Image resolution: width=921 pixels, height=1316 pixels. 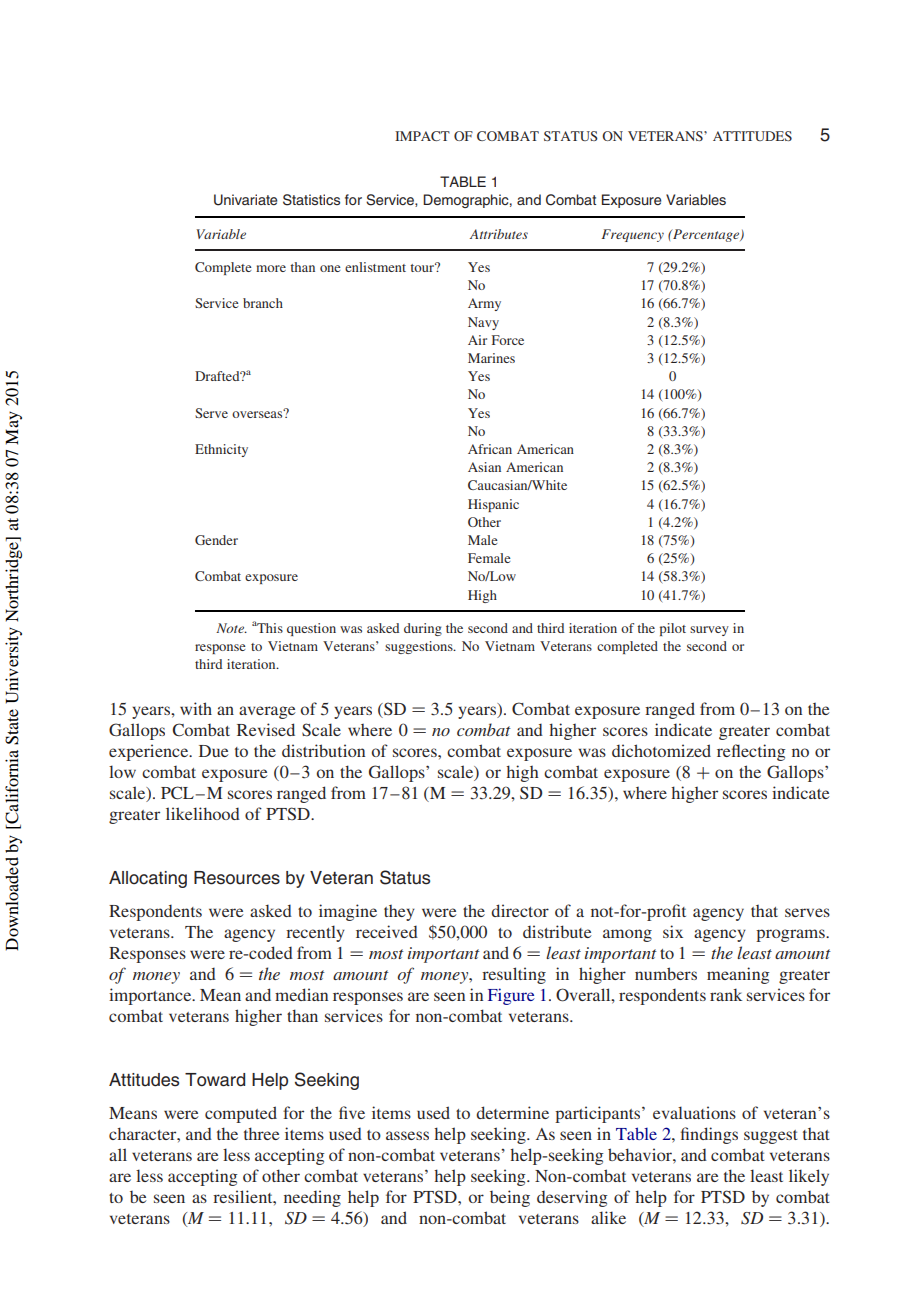 What do you see at coordinates (422, 136) in the screenshot?
I see `IMPACT` at bounding box center [422, 136].
